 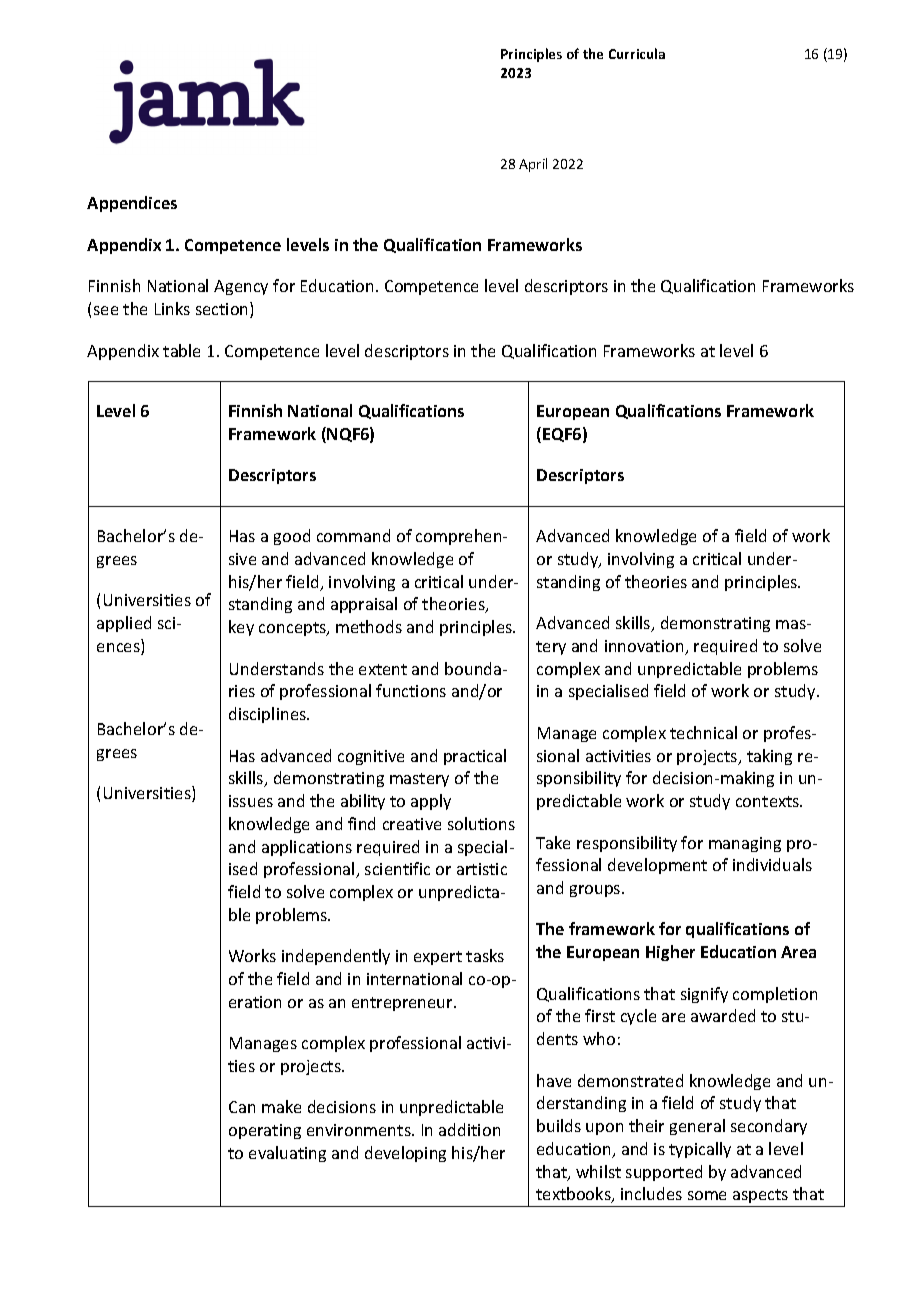 What do you see at coordinates (670, 953) in the document?
I see `Higher` at bounding box center [670, 953].
